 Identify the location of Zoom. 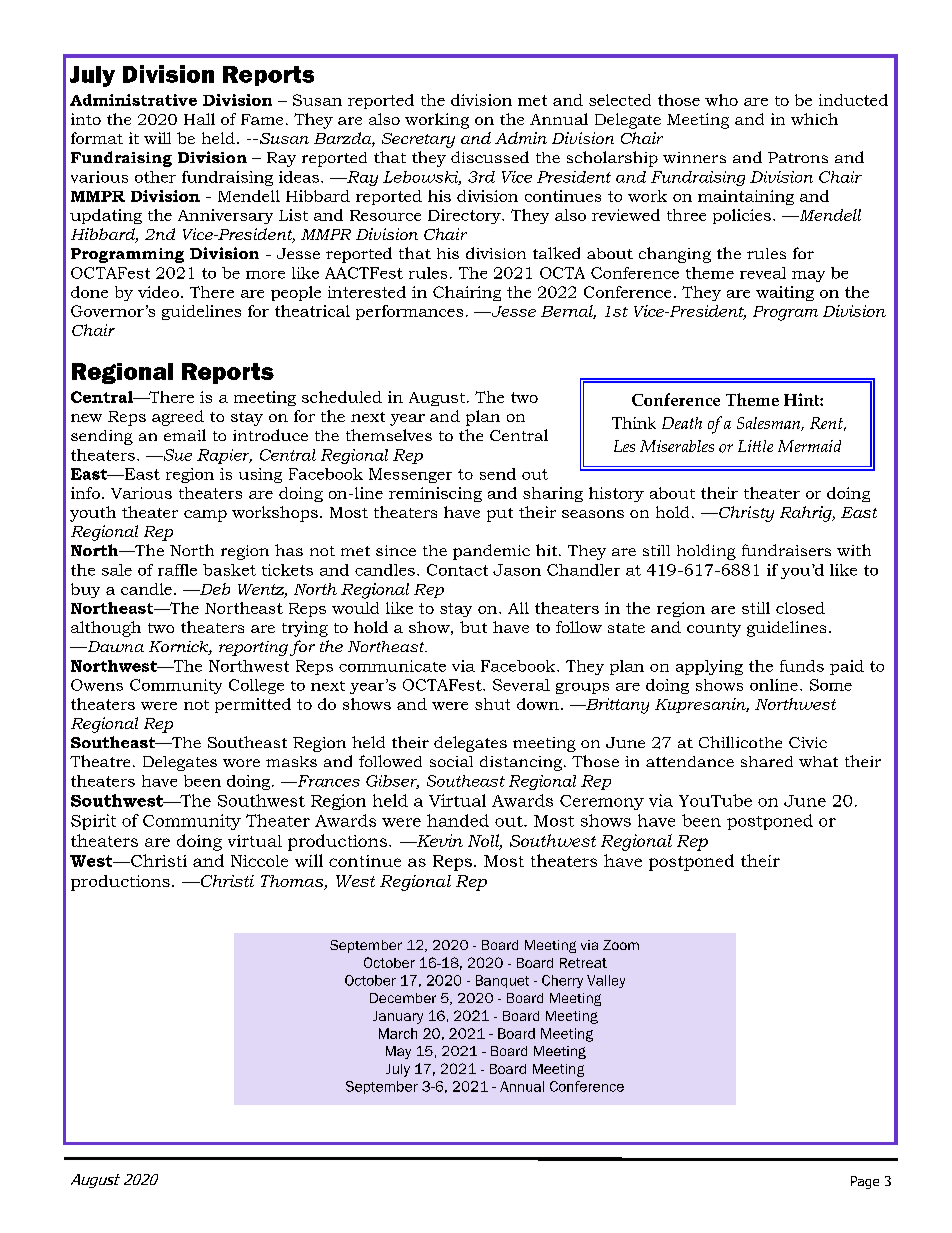
(621, 945).
